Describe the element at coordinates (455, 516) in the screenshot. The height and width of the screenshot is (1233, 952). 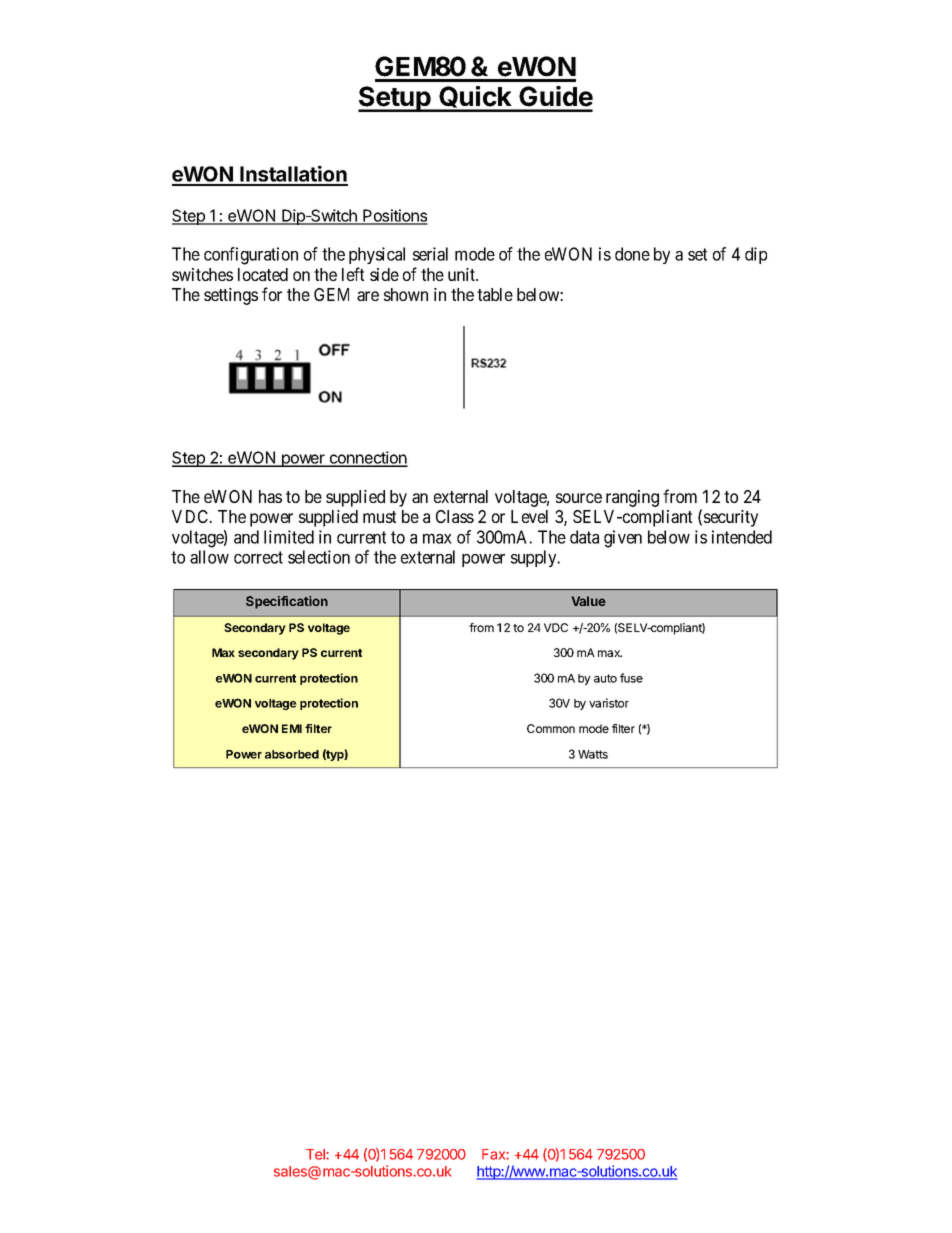
I see `Class` at that location.
